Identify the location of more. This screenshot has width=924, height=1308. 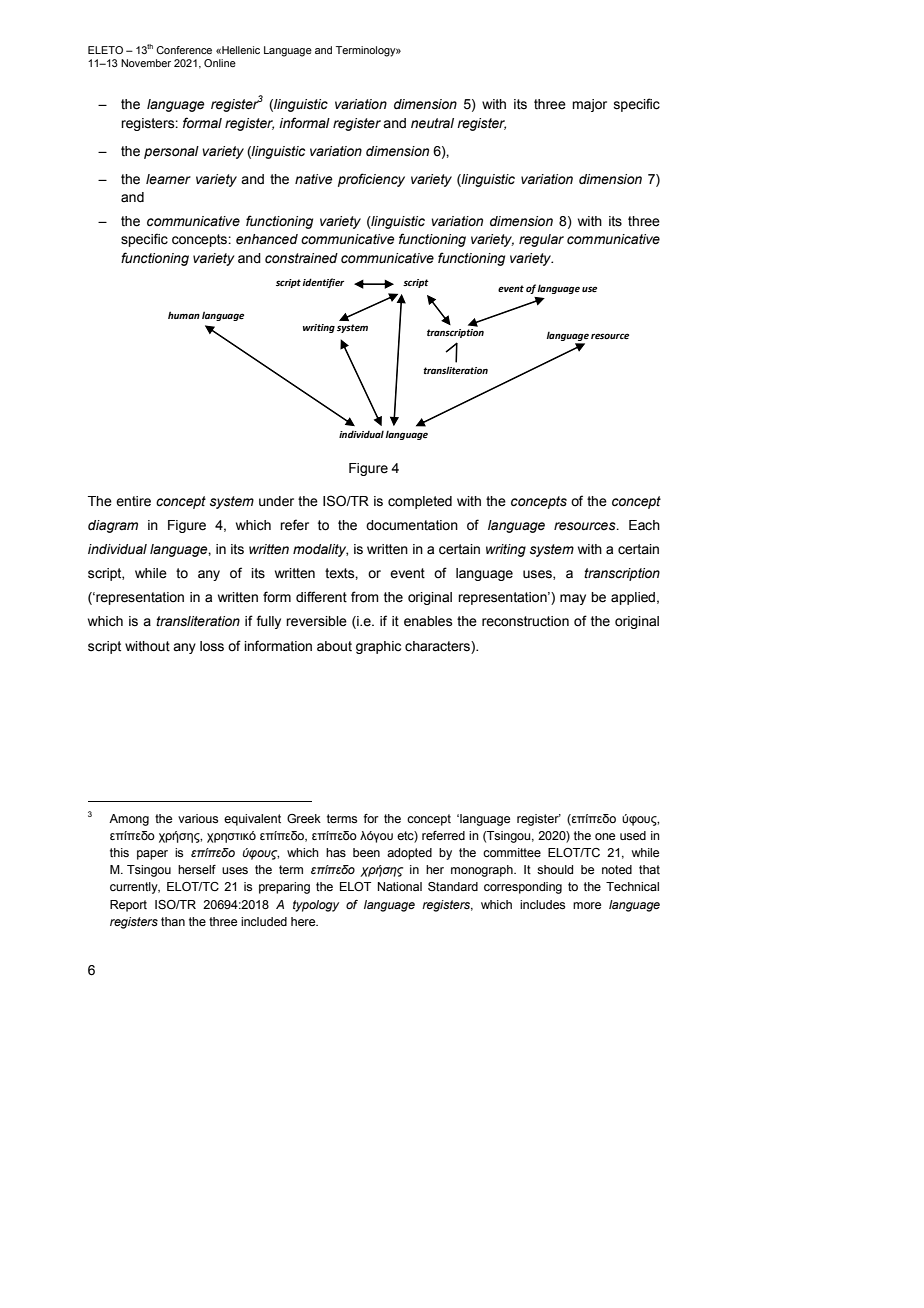
(587, 905).
